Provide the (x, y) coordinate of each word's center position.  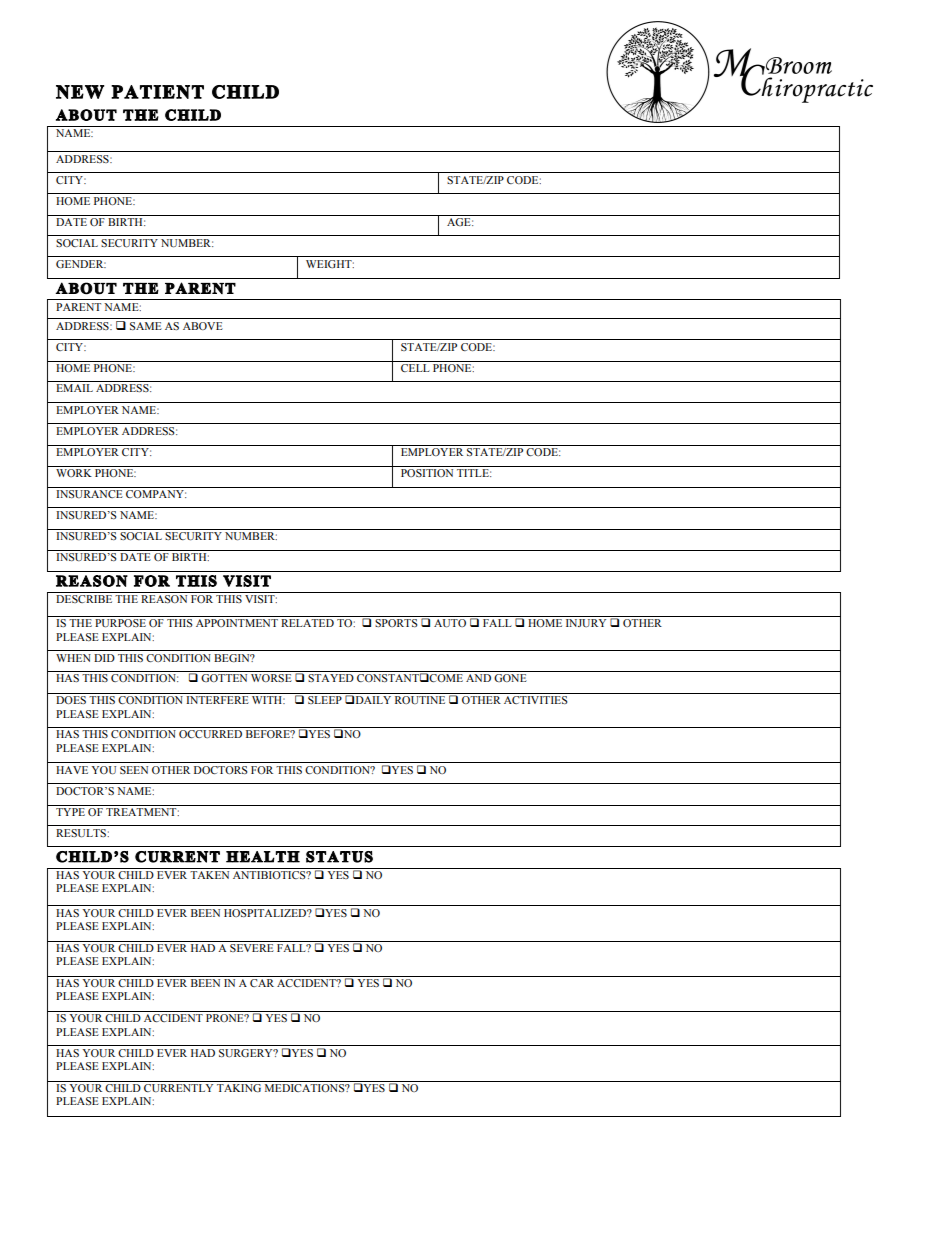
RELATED (307, 623)
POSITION (427, 473)
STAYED (331, 678)
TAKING (239, 1088)
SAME (146, 326)
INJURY (586, 623)
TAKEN (209, 875)
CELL (415, 368)
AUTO (450, 623)
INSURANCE (89, 494)
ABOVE (203, 326)
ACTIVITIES (535, 700)
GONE (510, 678)
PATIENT (157, 92)
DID (104, 658)
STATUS (339, 857)
